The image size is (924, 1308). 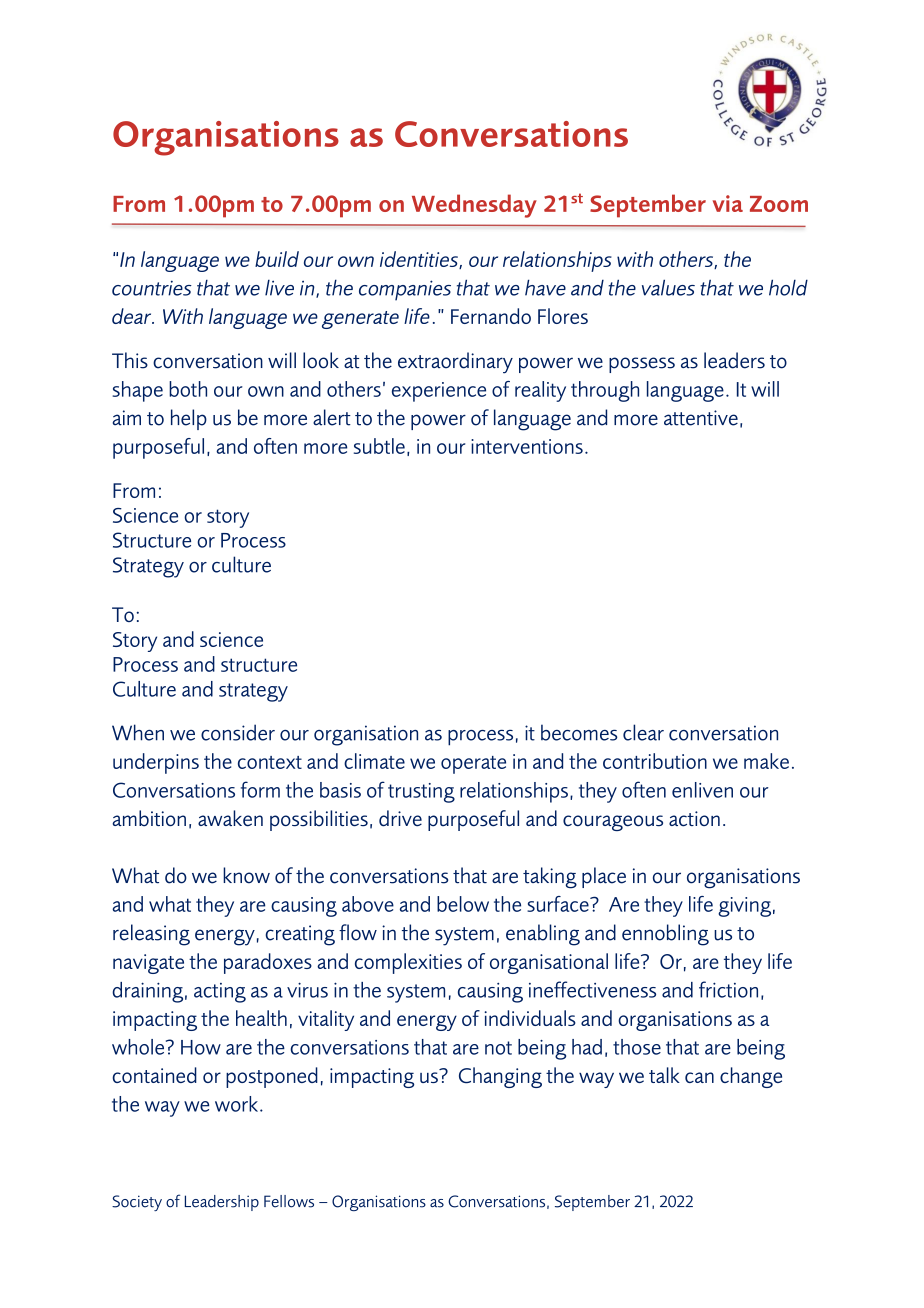 I want to click on becomes, so click(x=579, y=732).
